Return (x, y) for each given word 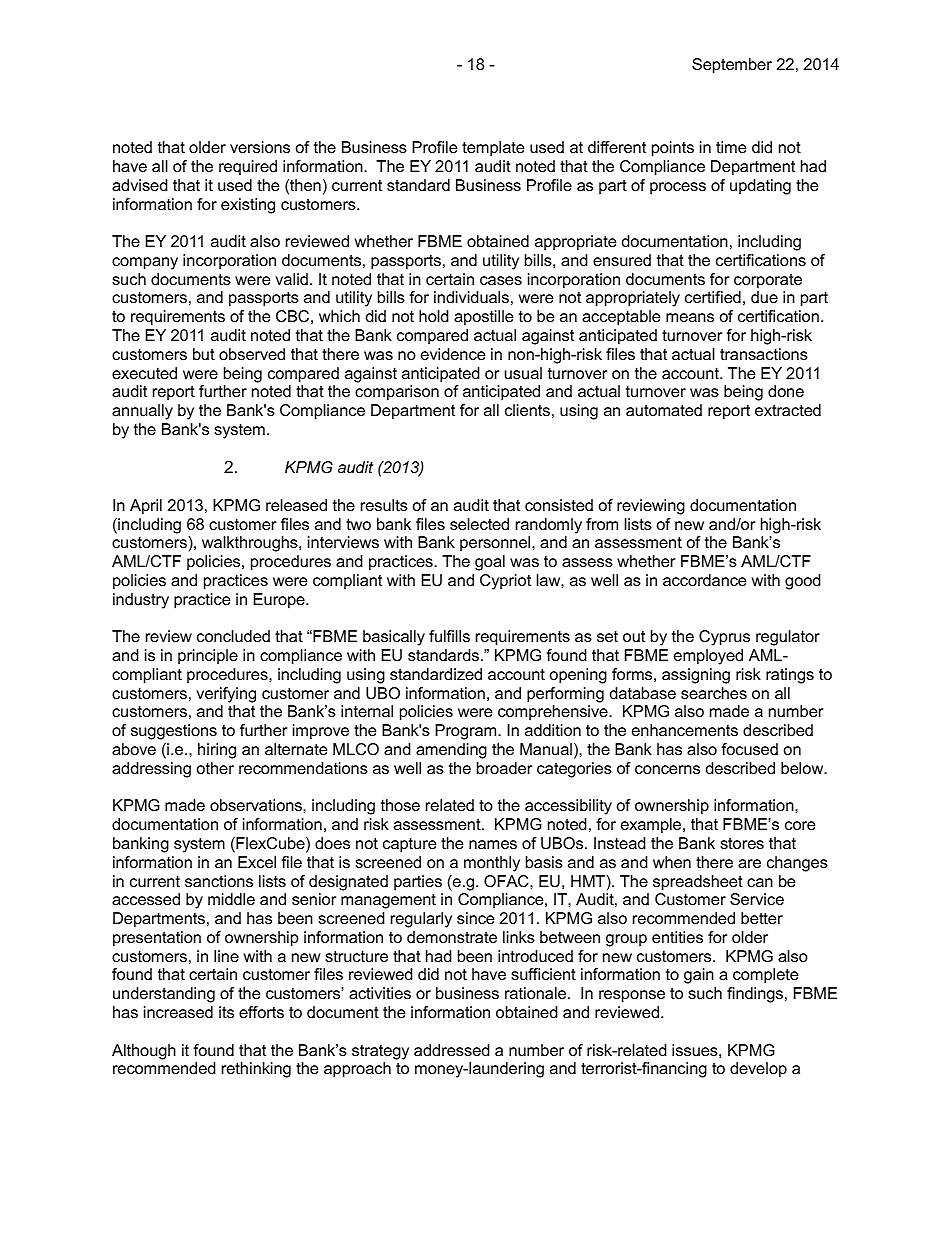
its (226, 1012)
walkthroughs (251, 544)
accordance (704, 580)
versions (260, 147)
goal (490, 563)
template (493, 149)
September (732, 66)
